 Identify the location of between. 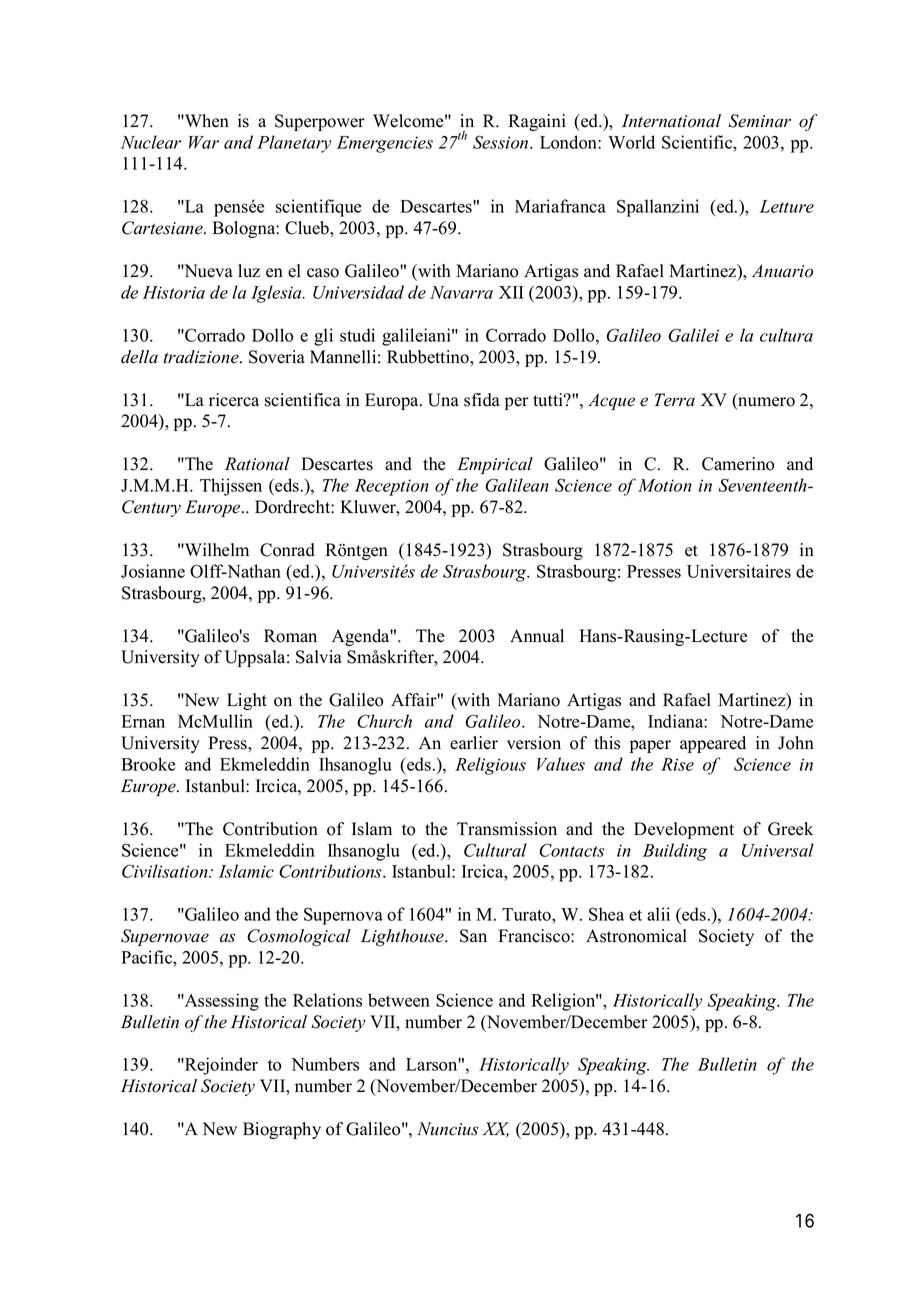
(399, 1000).
